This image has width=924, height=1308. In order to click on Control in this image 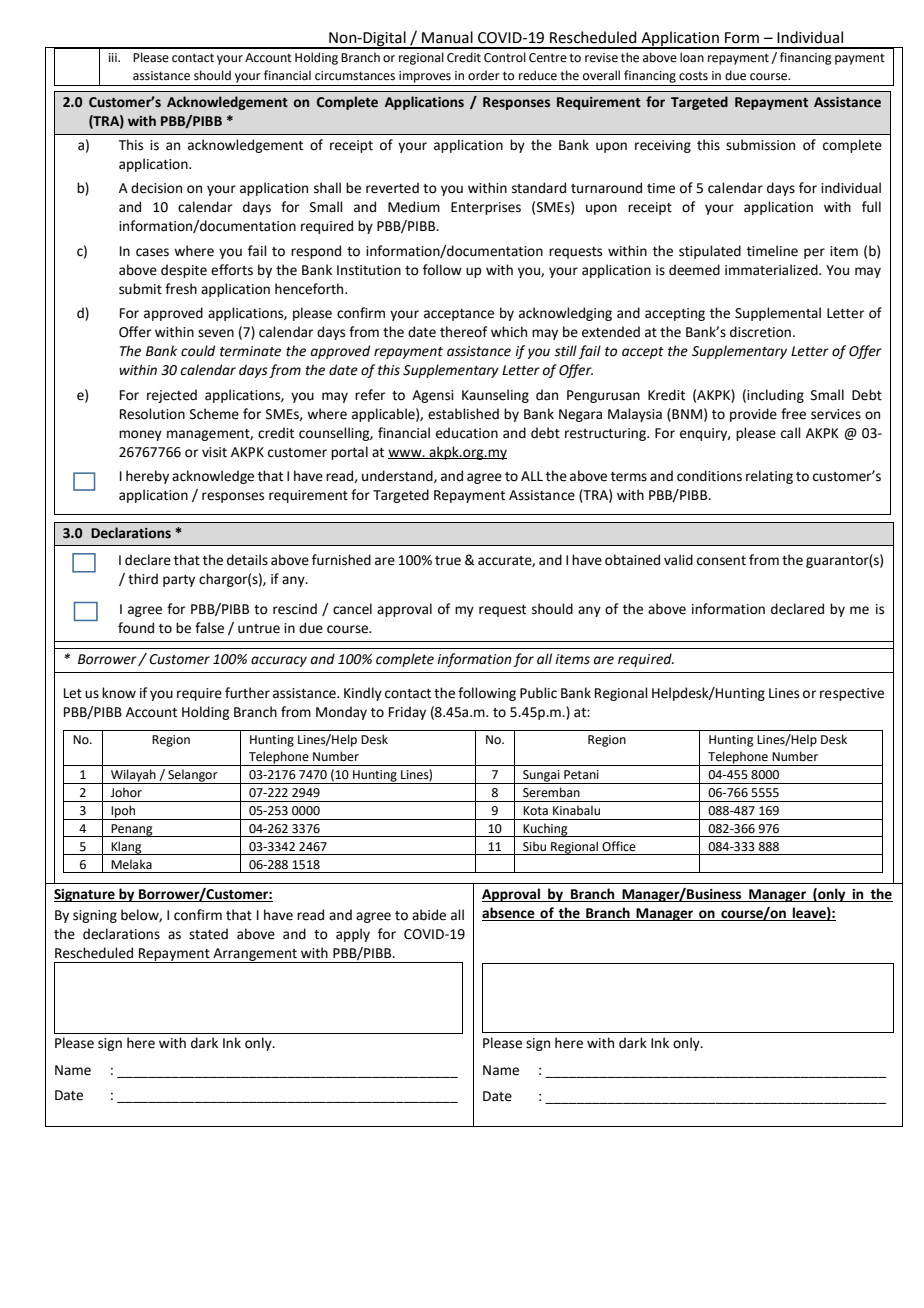, I will do `click(505, 57)`.
